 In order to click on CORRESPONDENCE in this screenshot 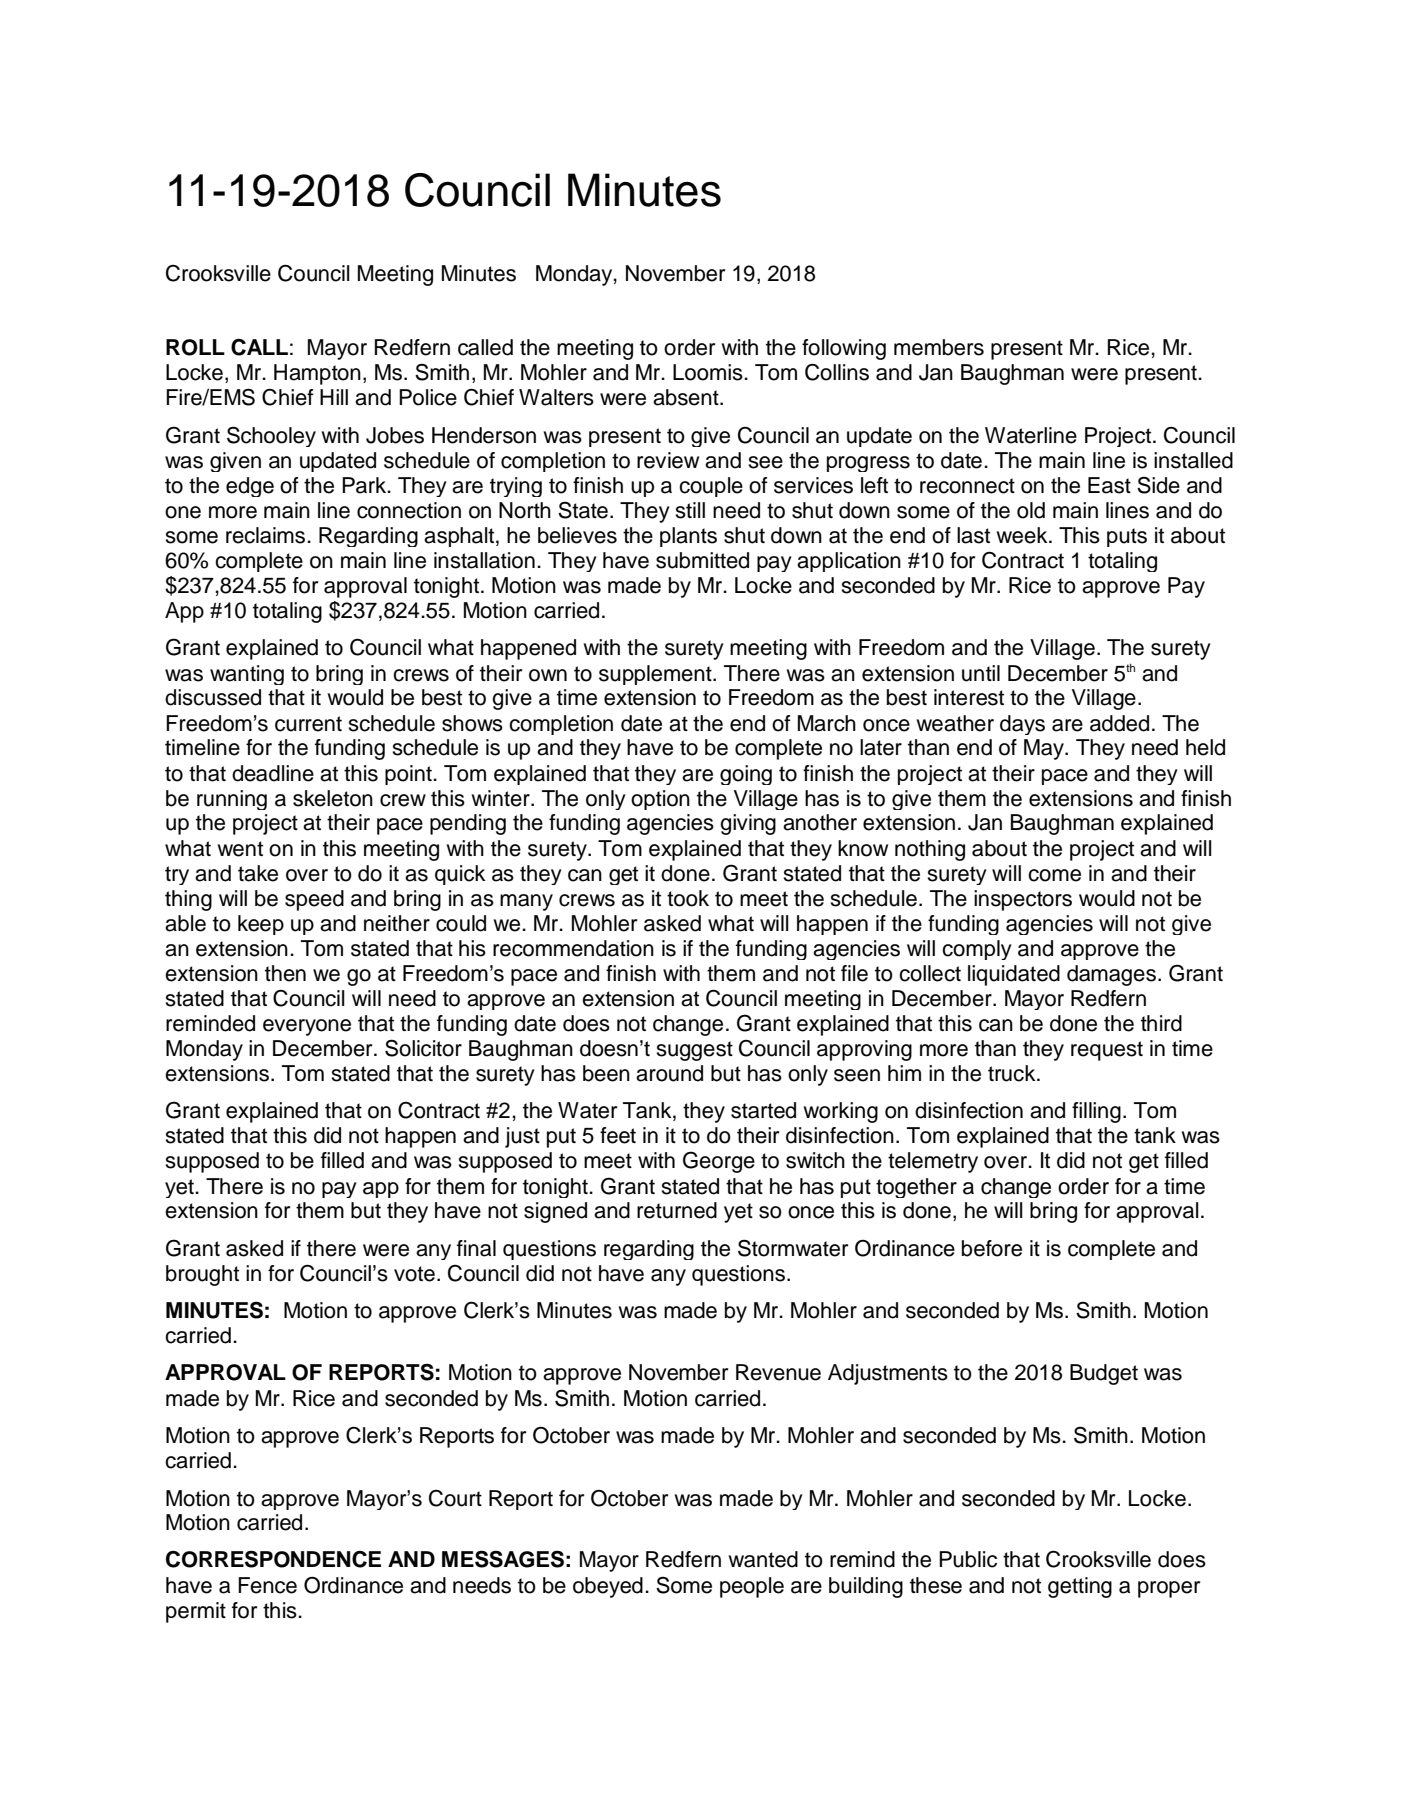, I will do `click(273, 1559)`.
